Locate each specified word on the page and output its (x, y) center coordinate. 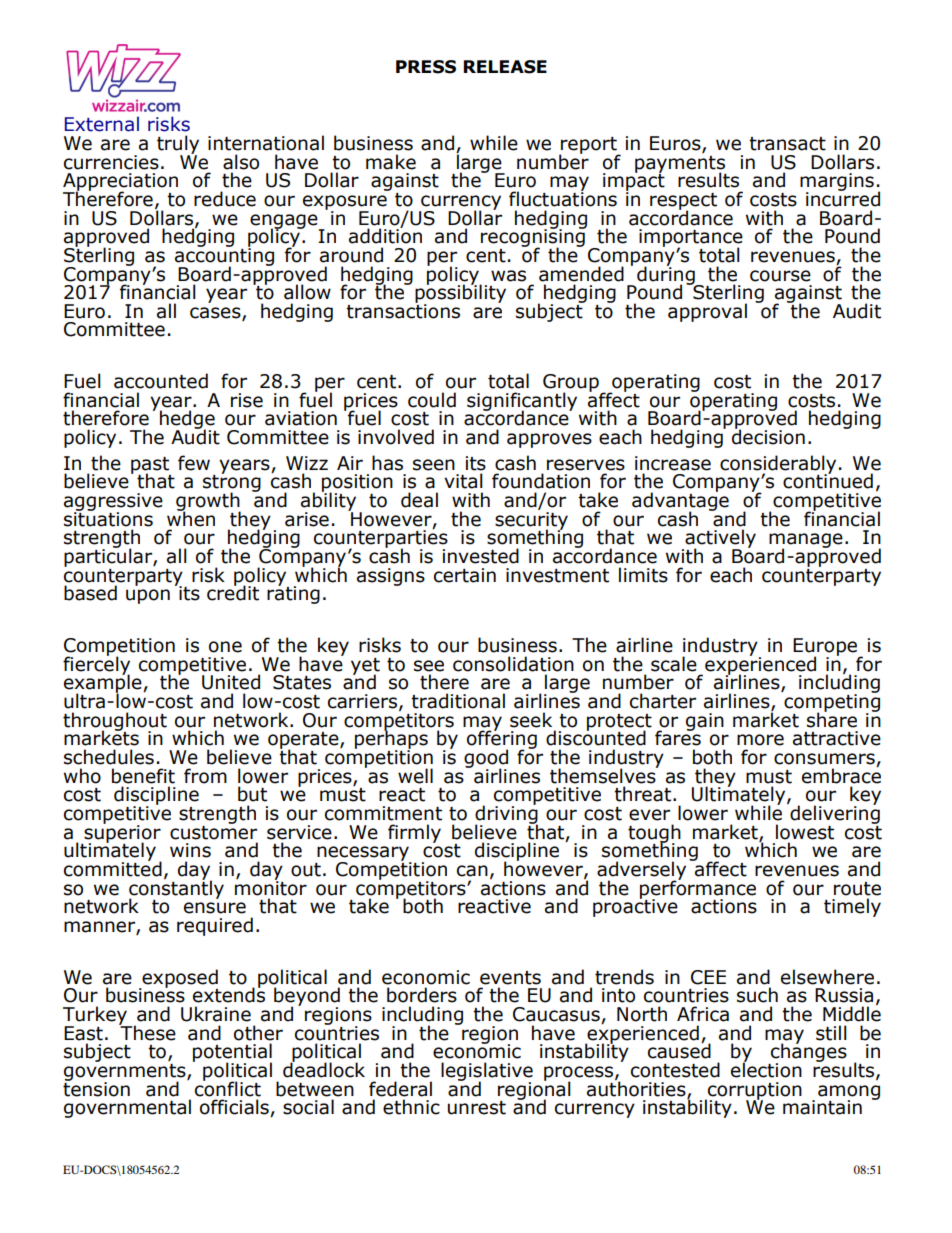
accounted (161, 381)
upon (148, 596)
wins (190, 850)
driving (506, 814)
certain (465, 575)
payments (681, 165)
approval (707, 312)
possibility (460, 294)
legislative (487, 1072)
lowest (805, 832)
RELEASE (505, 67)
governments (126, 1072)
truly (178, 145)
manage (806, 542)
